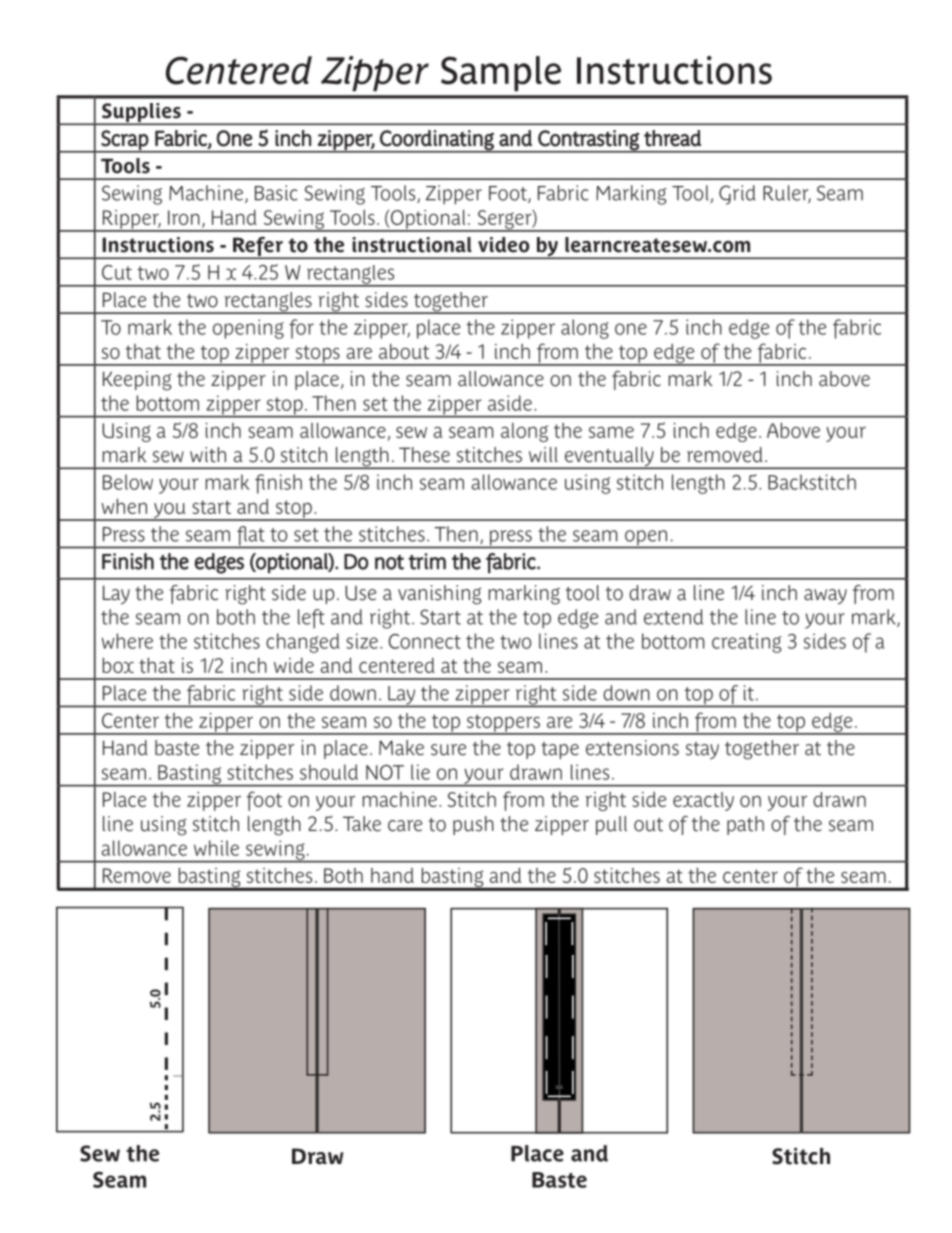 This document has height=1233, width=952. I want to click on Sample, so click(501, 73).
